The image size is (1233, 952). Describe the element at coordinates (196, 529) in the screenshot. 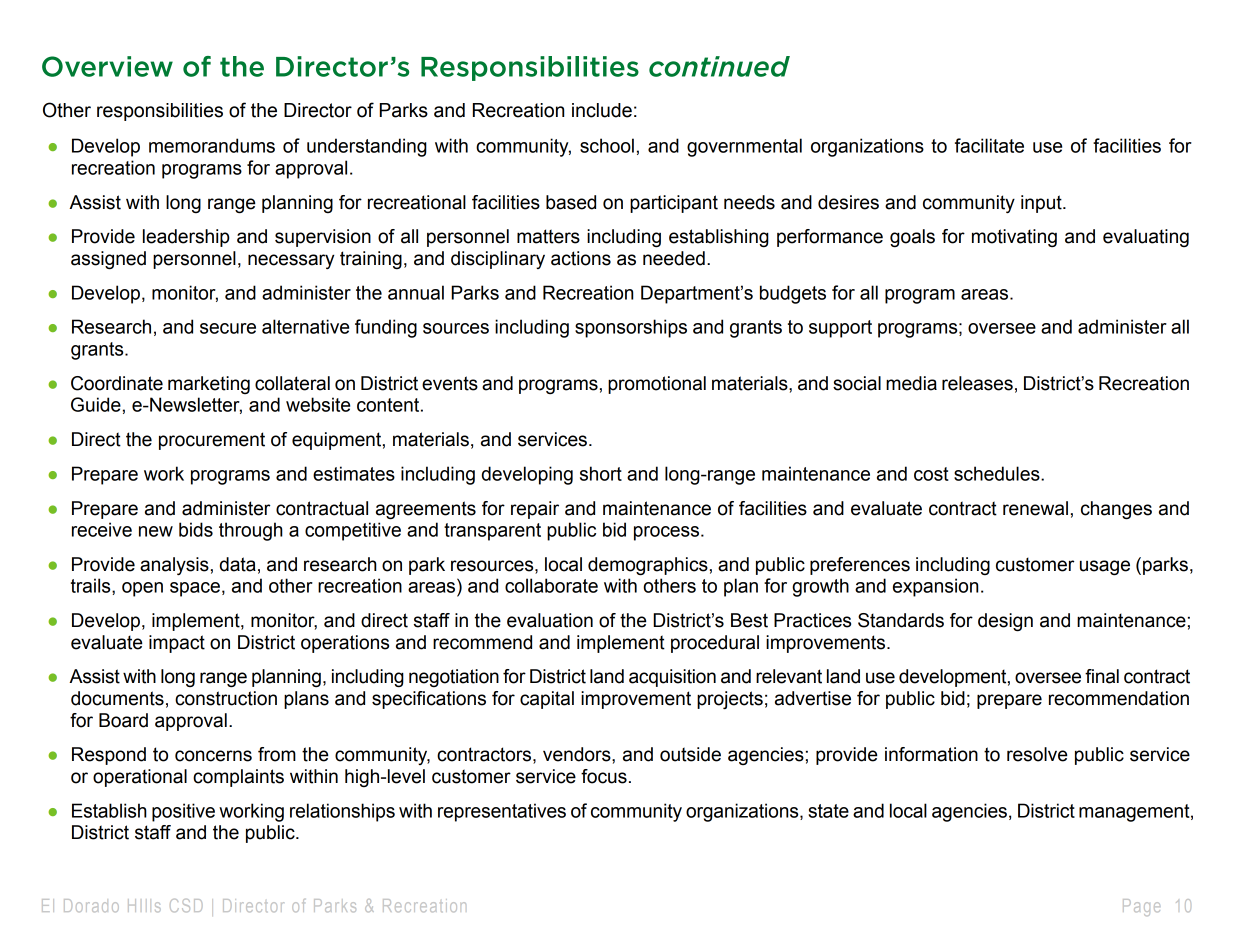

I see `bids` at that location.
